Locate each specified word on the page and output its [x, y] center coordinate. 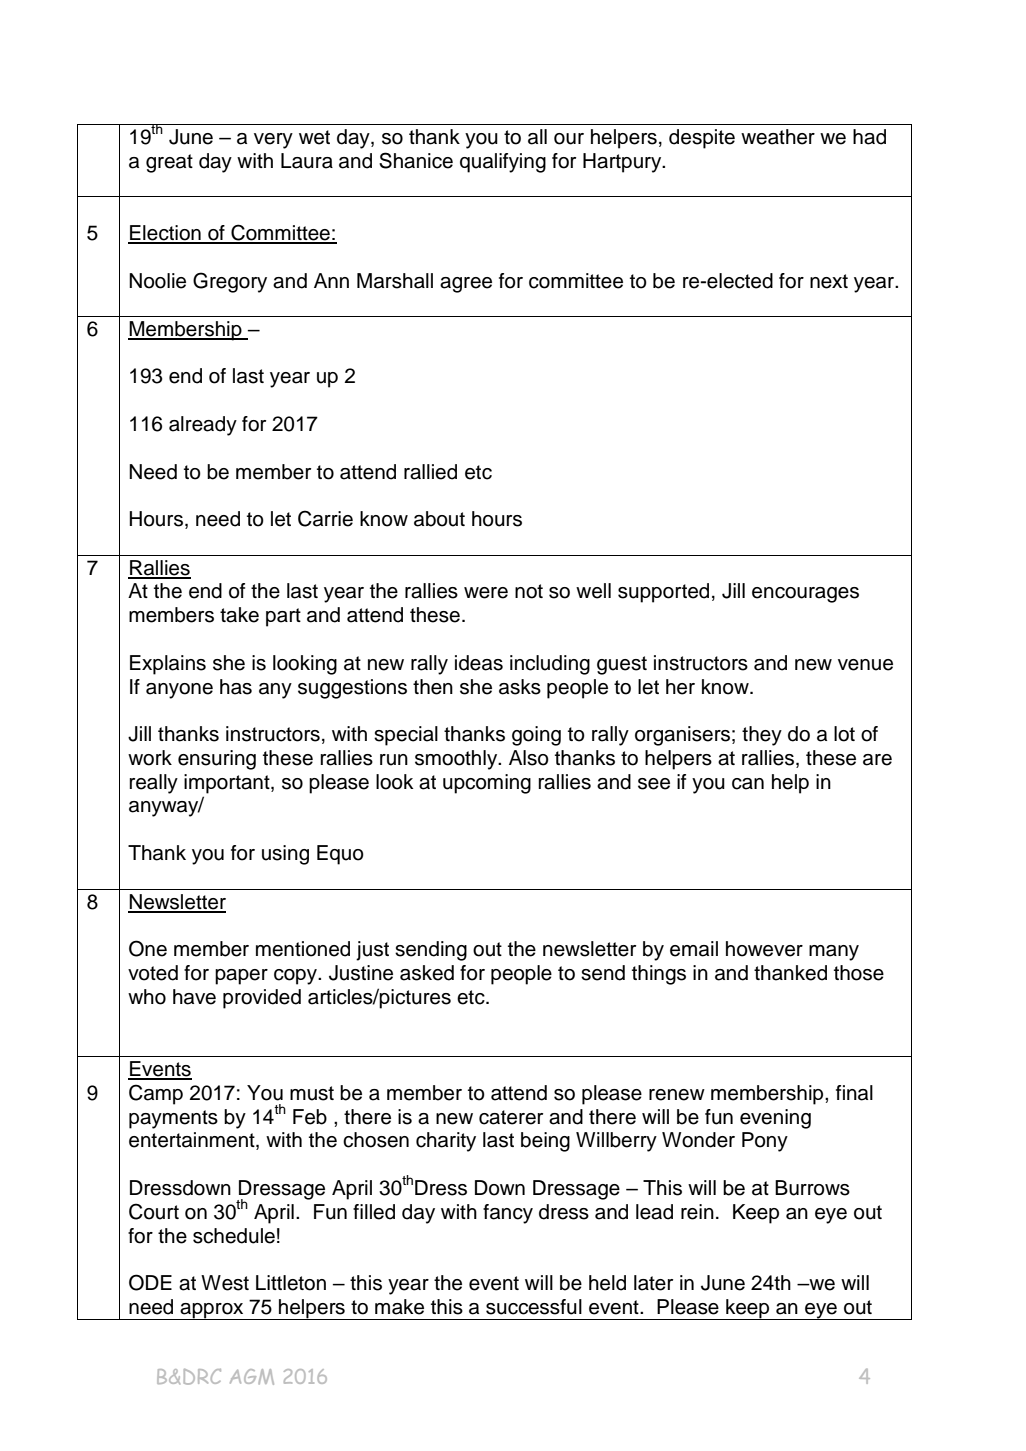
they [762, 736]
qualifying [503, 163]
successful [534, 1307]
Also [529, 758]
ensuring [217, 760]
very [273, 141]
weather [778, 137]
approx [212, 1311]
